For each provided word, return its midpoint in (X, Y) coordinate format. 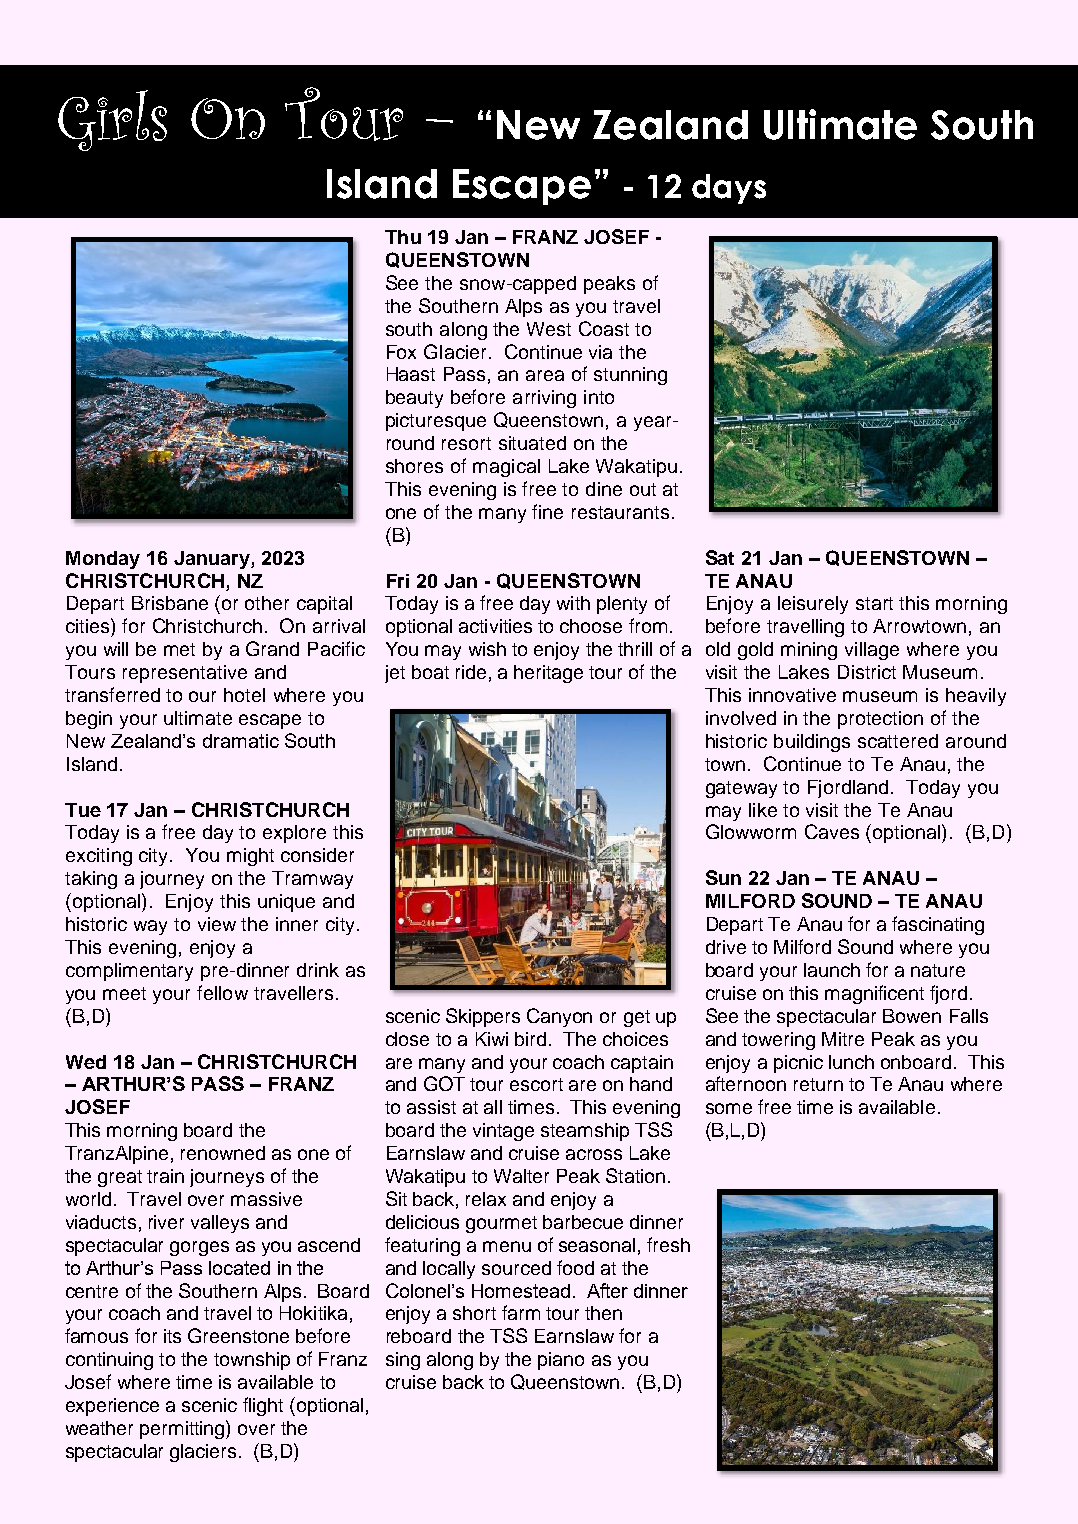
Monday (103, 560)
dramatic (241, 741)
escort (536, 1084)
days (729, 189)
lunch (851, 1062)
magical (506, 468)
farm (521, 1312)
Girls (112, 120)
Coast (604, 328)
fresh (668, 1244)
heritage (548, 674)
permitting (183, 1429)
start (874, 603)
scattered (898, 741)
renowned (223, 1153)
